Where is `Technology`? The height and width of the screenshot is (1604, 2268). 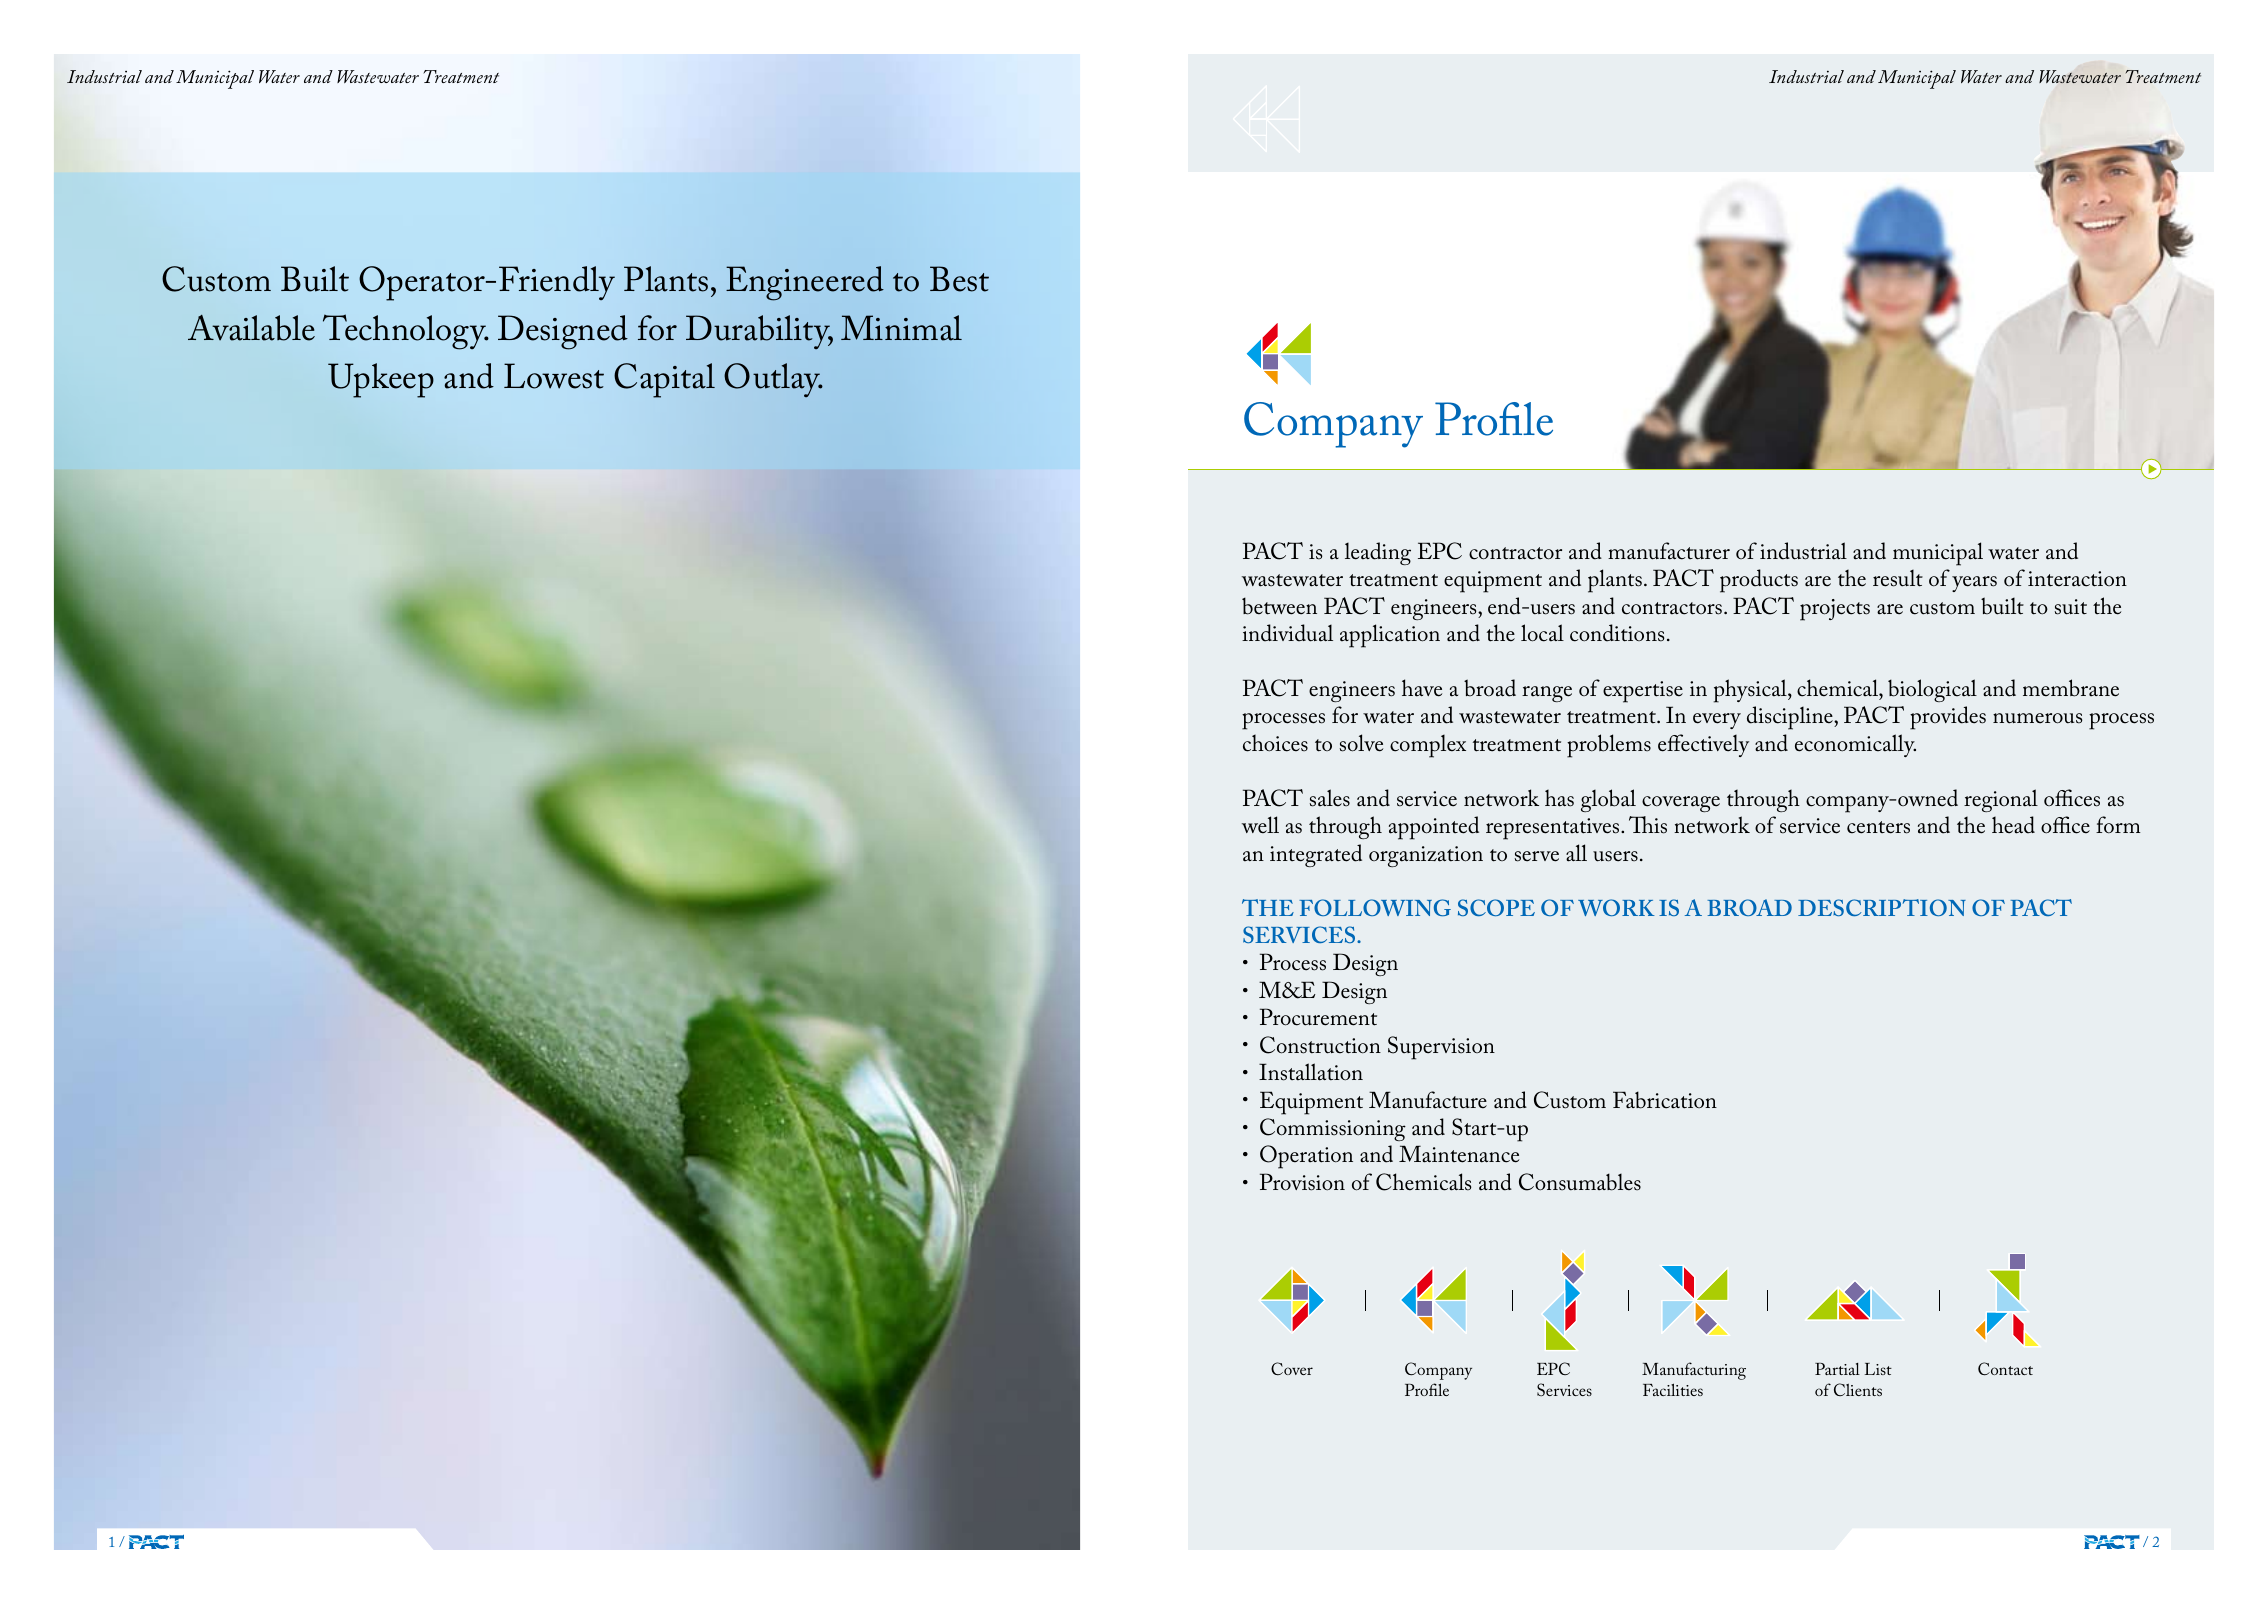 Technology is located at coordinates (405, 332).
